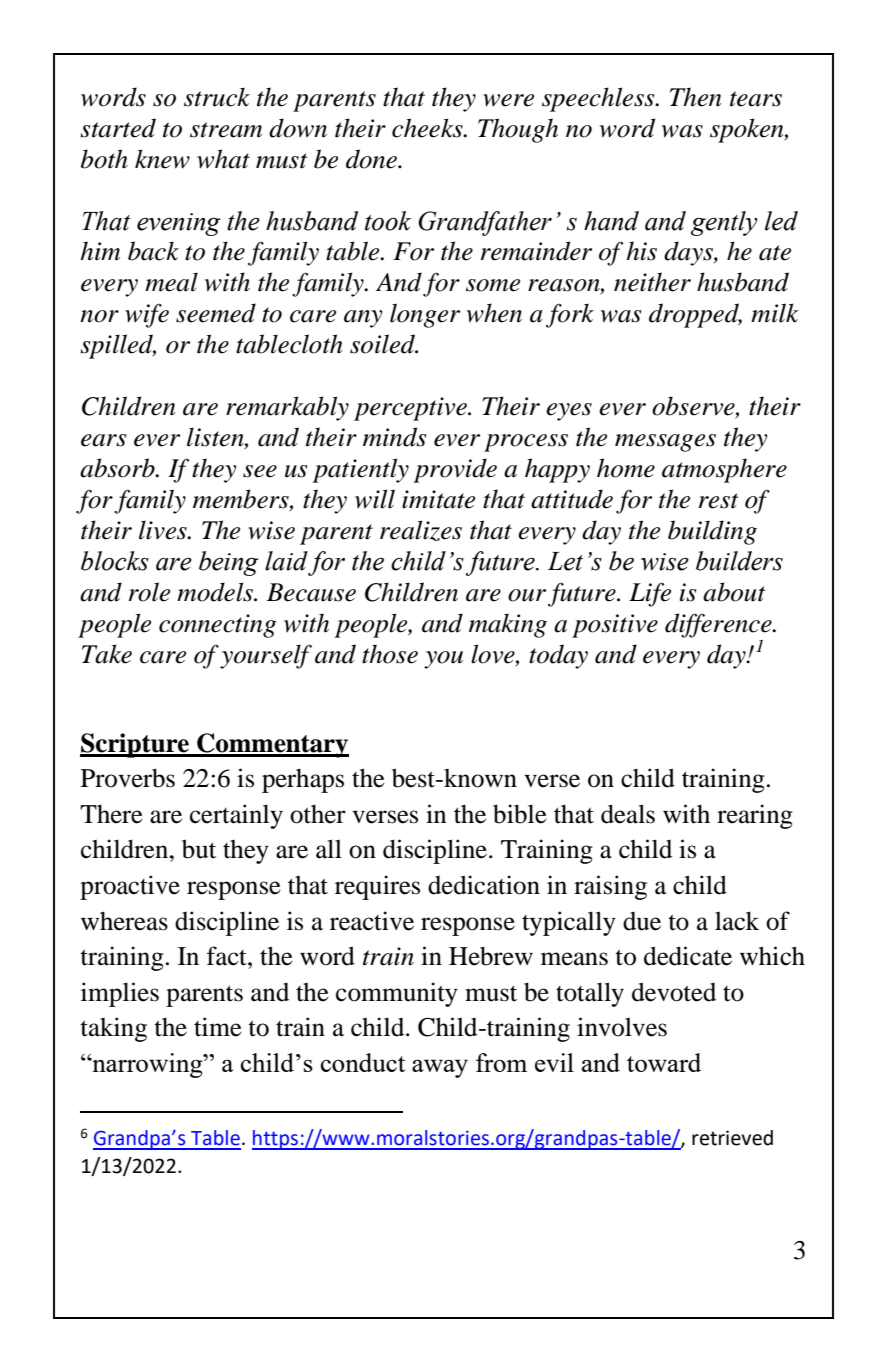 The image size is (887, 1372). I want to click on bible, so click(520, 814).
